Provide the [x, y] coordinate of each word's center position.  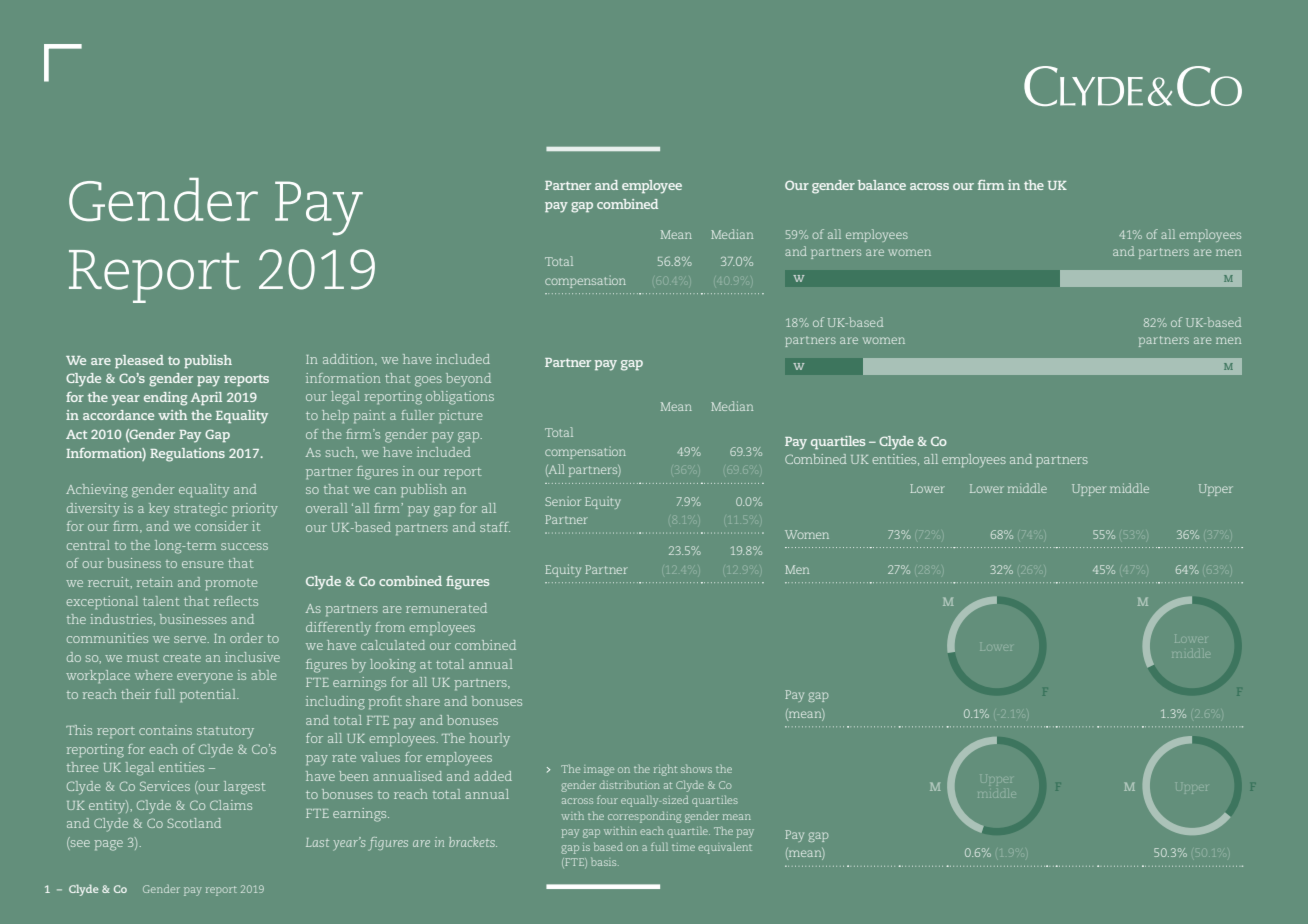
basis [605, 861]
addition [349, 360]
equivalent [725, 848]
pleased [139, 361]
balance [882, 185]
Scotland [194, 823]
